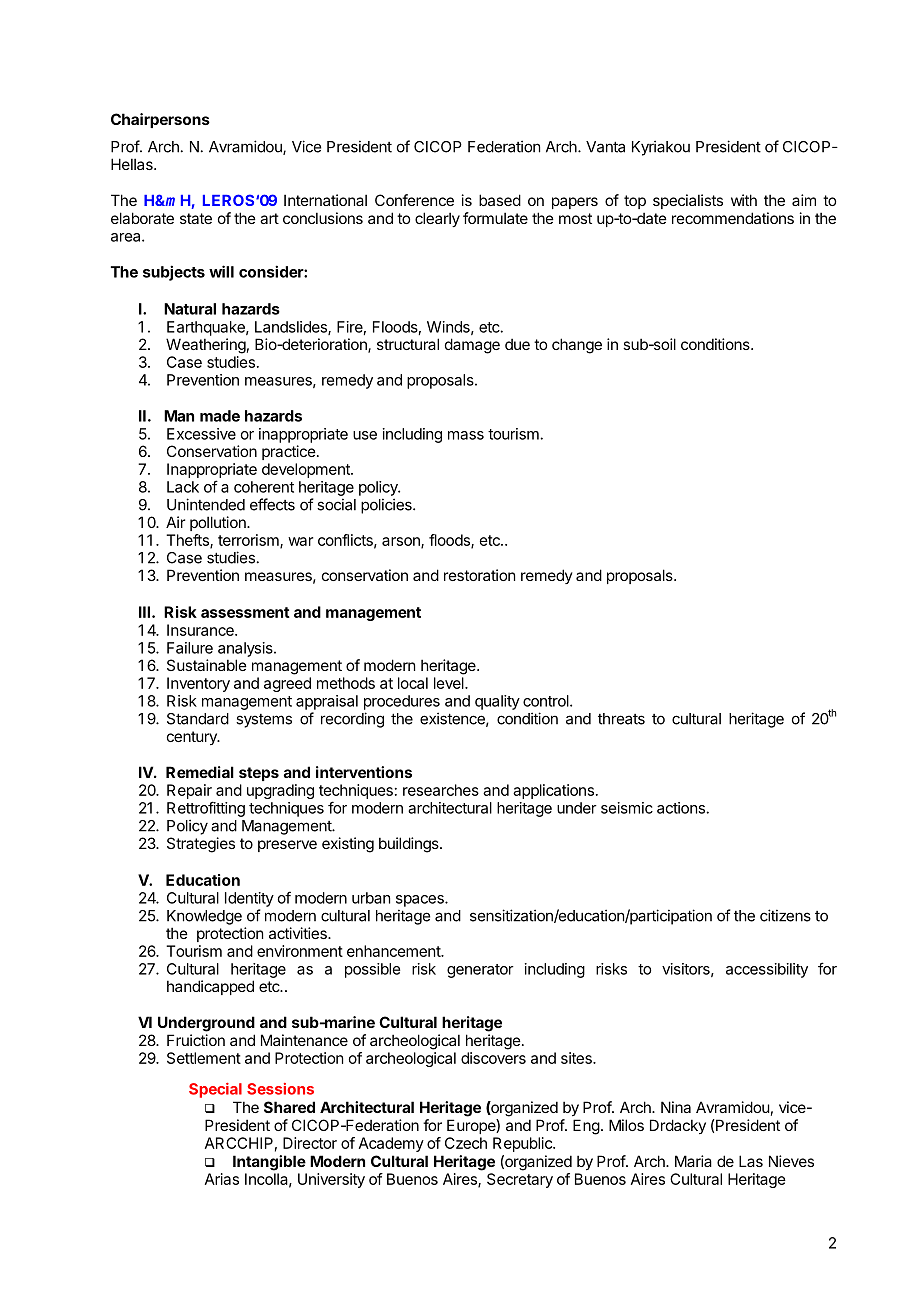  What do you see at coordinates (207, 665) in the screenshot?
I see `Sustainable` at bounding box center [207, 665].
